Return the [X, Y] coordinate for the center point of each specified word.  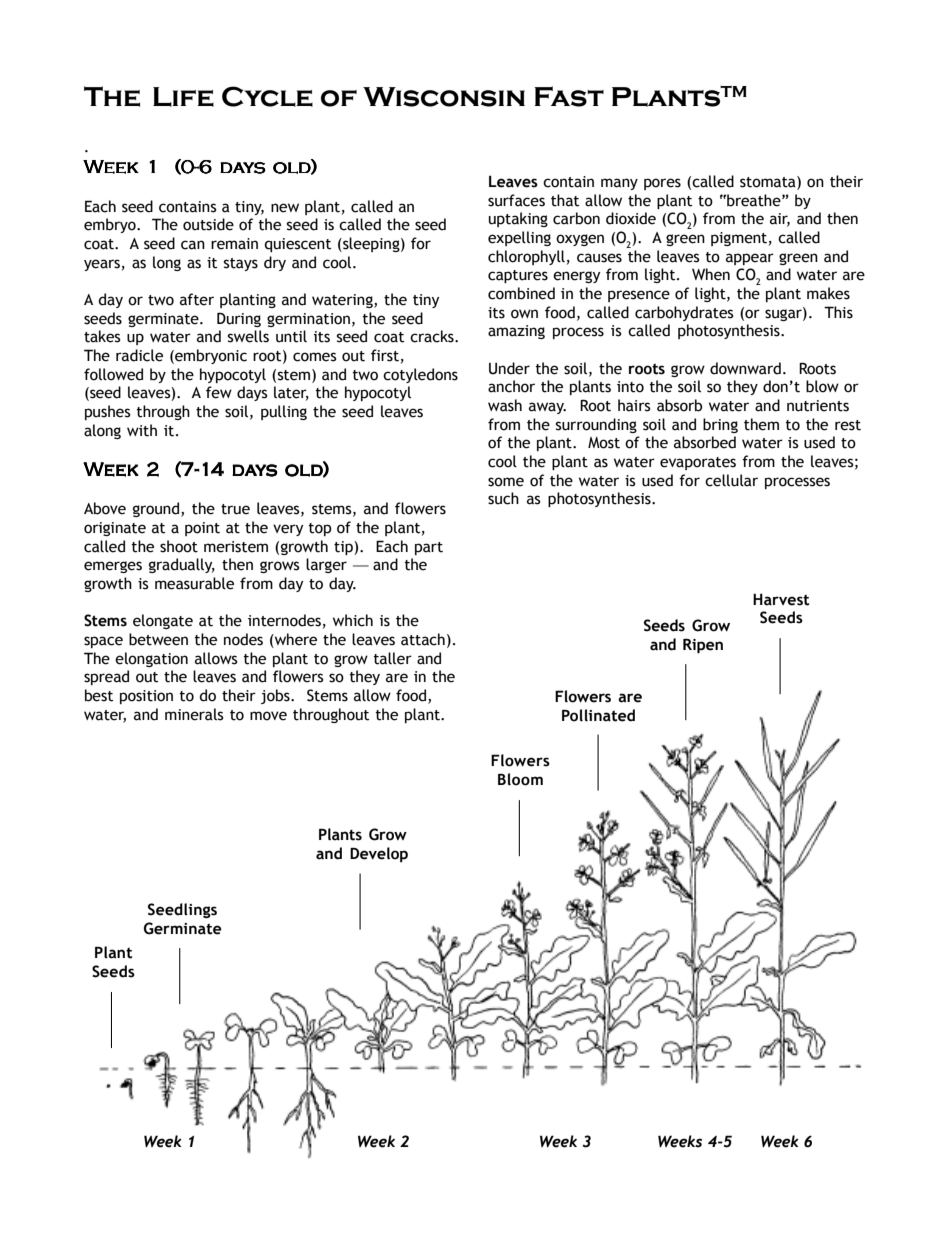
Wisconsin [444, 97]
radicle [139, 355]
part [429, 548]
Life [183, 97]
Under [509, 368]
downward [745, 368]
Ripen [703, 645]
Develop [379, 854]
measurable [194, 583]
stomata [769, 182]
